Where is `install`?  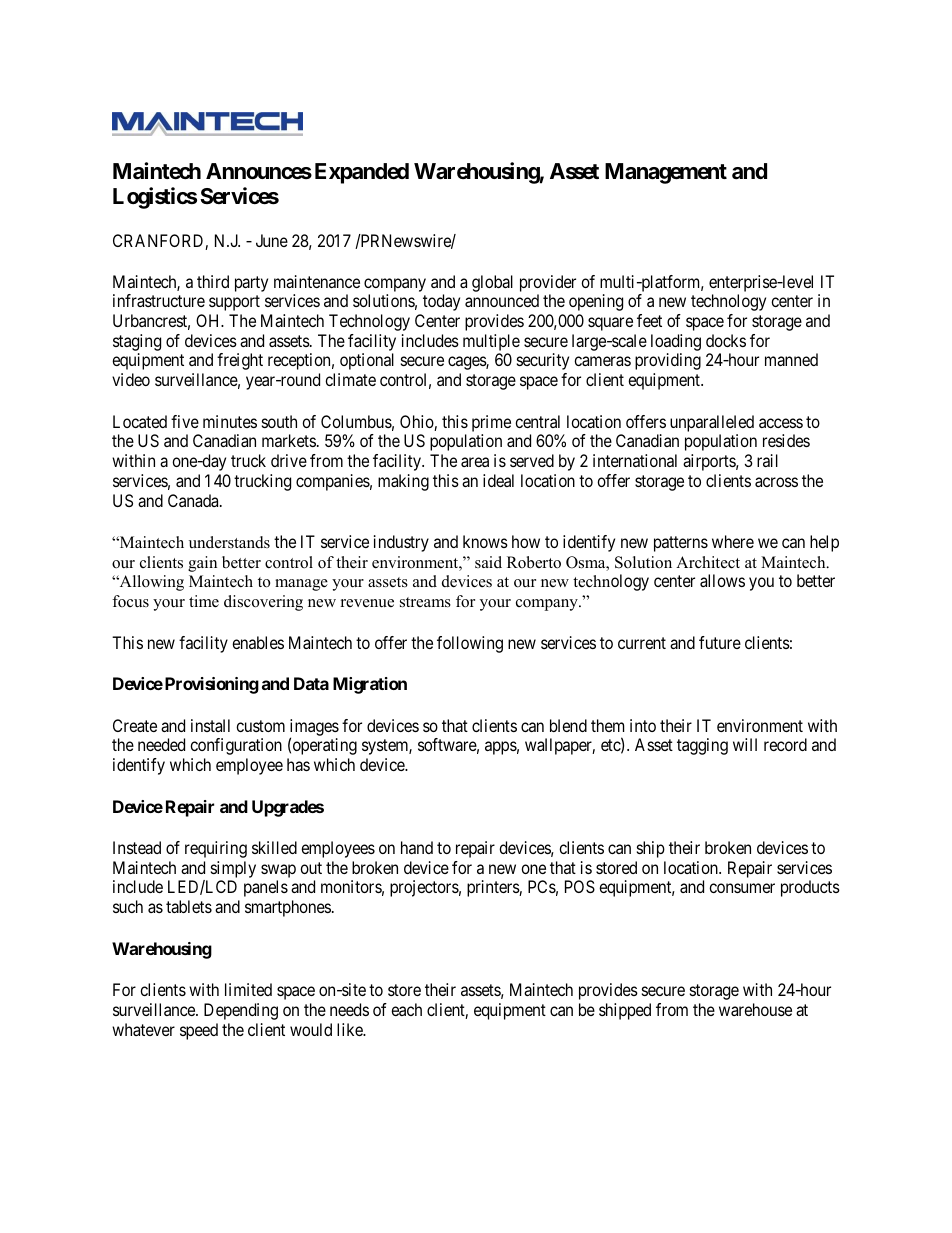
install is located at coordinates (210, 725).
